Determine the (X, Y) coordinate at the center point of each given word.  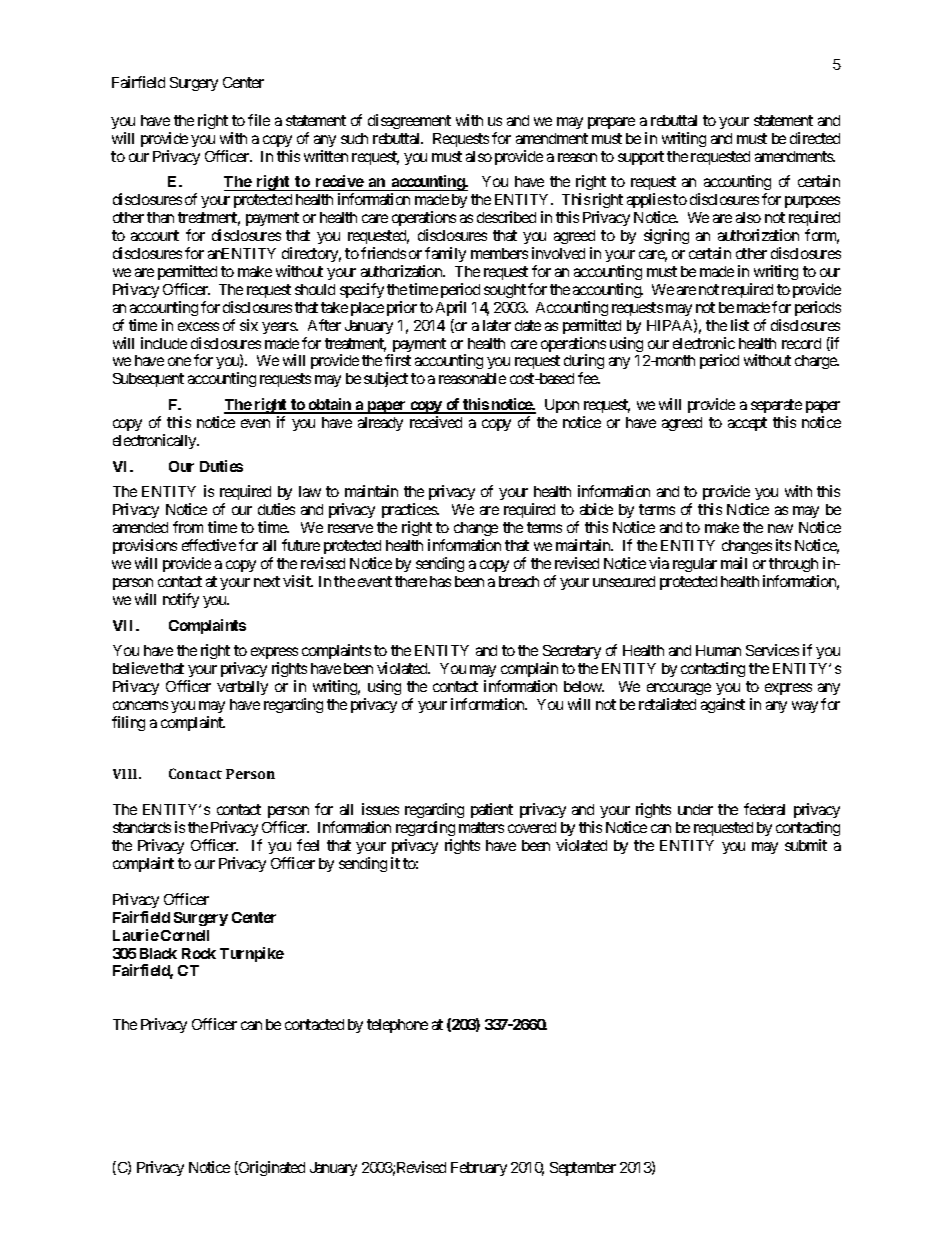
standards (142, 827)
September (583, 1169)
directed (815, 138)
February (479, 1169)
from (188, 527)
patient (492, 810)
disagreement (409, 121)
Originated (271, 1168)
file (259, 120)
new (780, 528)
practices (410, 510)
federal (764, 809)
